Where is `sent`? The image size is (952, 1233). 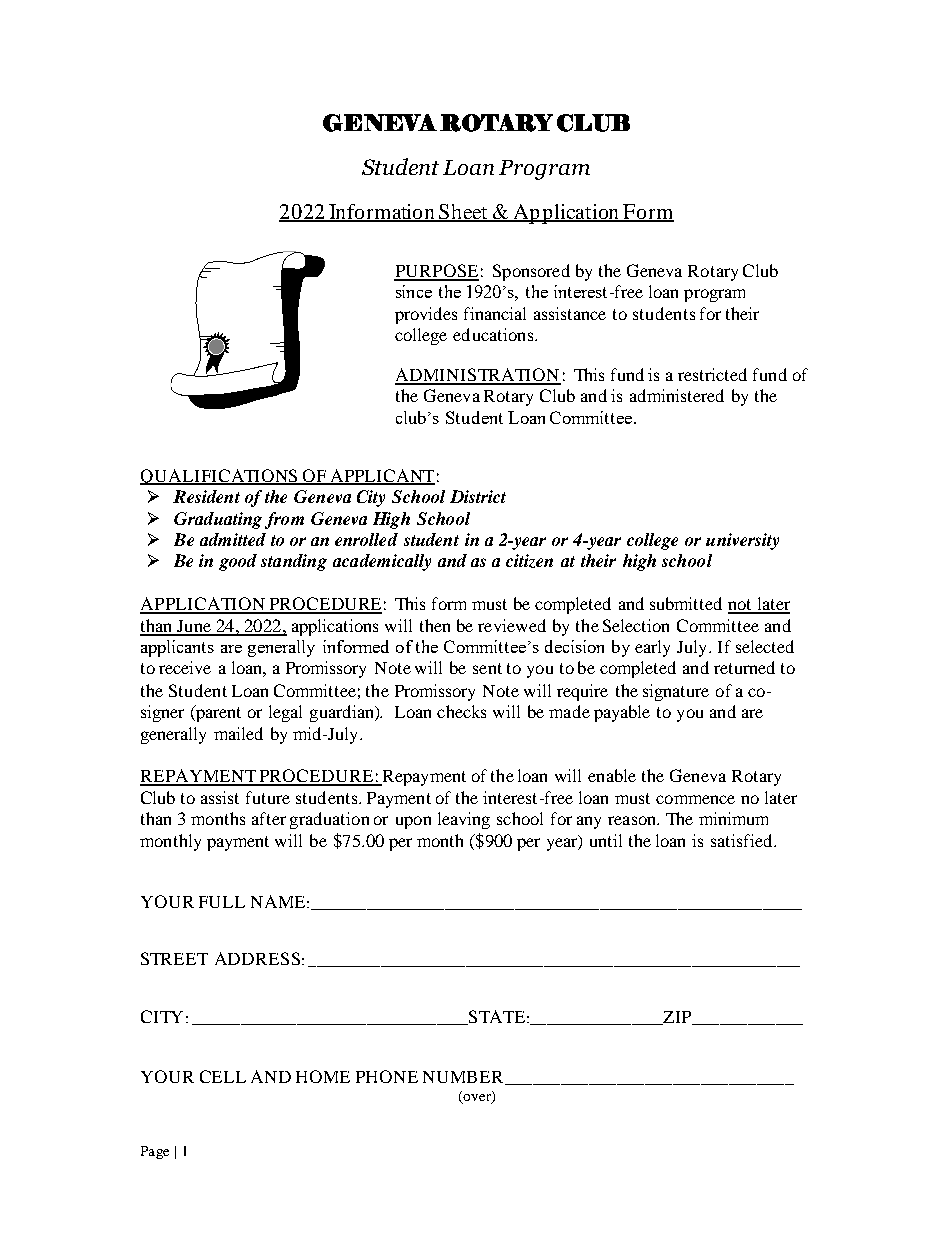 sent is located at coordinates (487, 668).
